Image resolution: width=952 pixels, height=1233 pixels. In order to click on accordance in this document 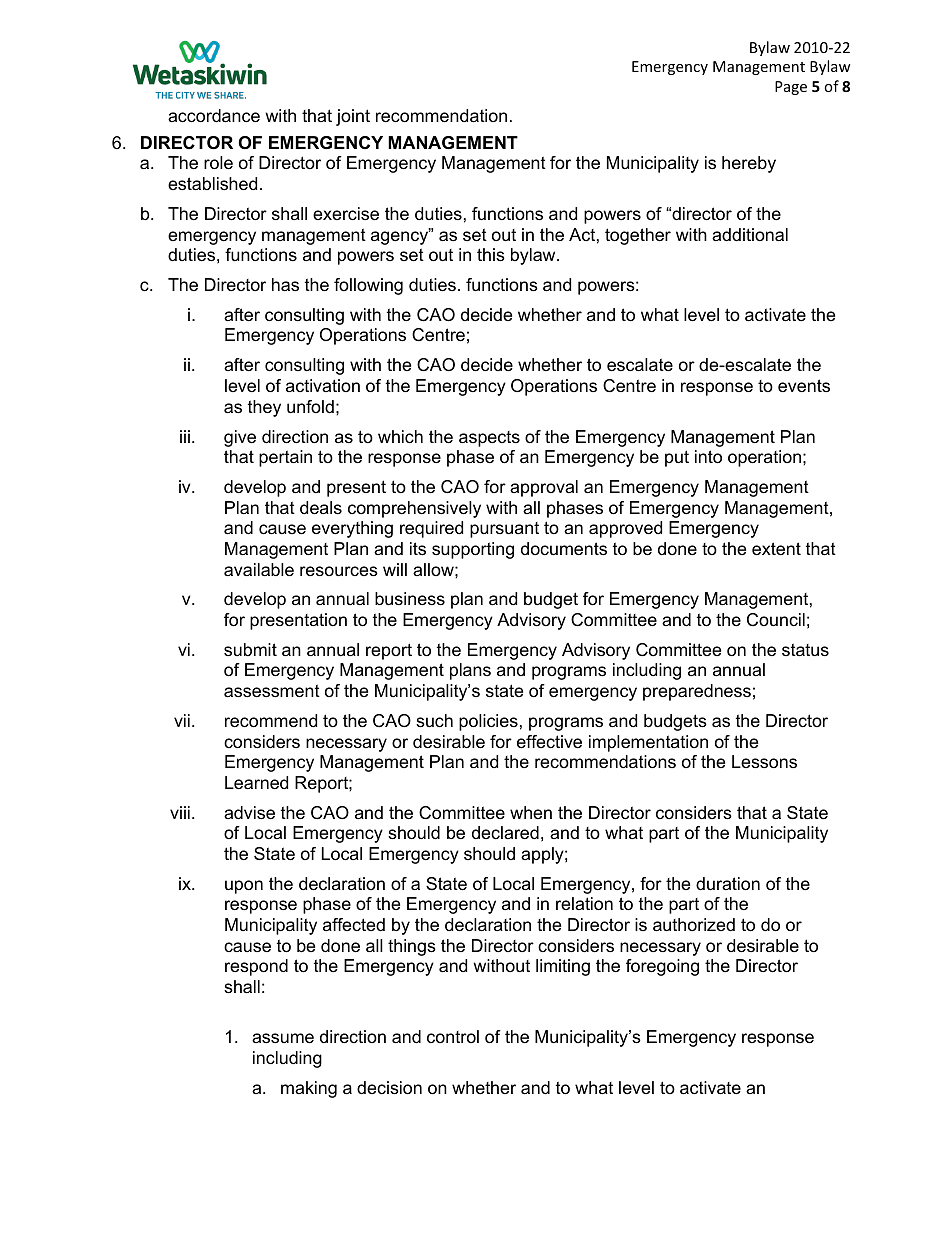, I will do `click(214, 116)`.
